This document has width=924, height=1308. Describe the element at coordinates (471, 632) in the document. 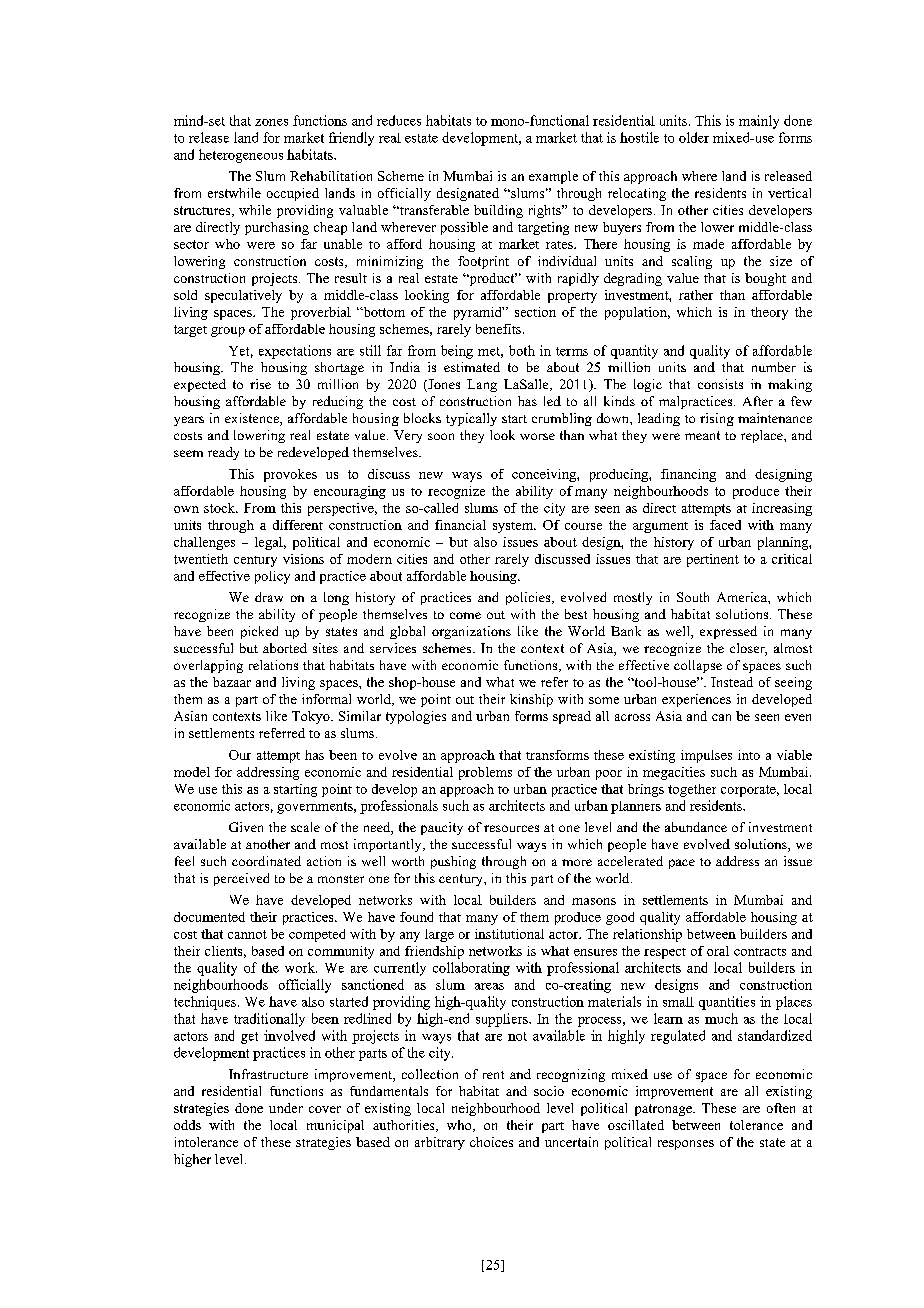

I see `organizations` at that location.
